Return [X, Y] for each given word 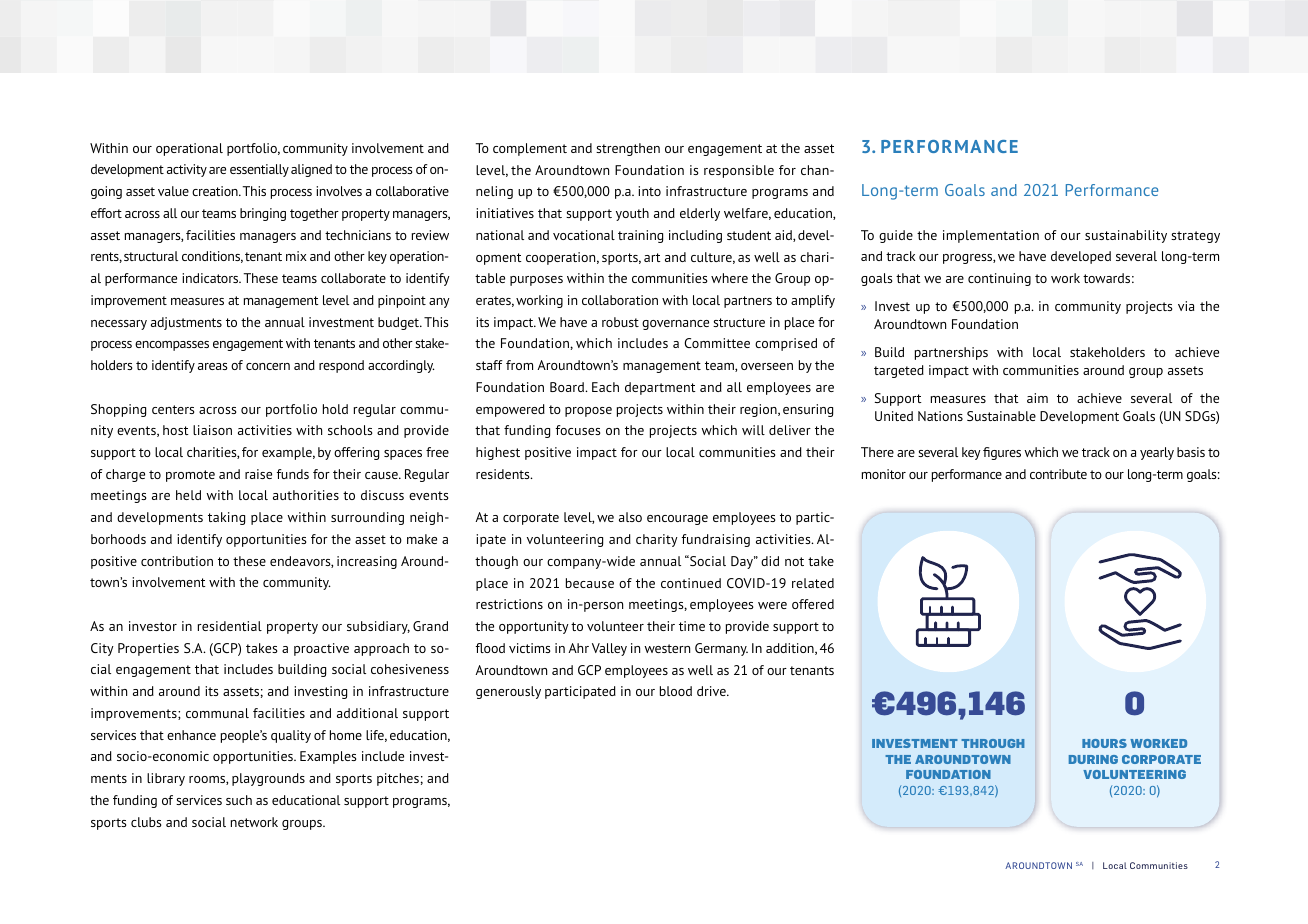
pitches [398, 779]
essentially [259, 170]
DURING [1093, 759]
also [630, 517]
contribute [1058, 474]
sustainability [1126, 236]
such [239, 800]
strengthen [628, 149]
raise [258, 474]
